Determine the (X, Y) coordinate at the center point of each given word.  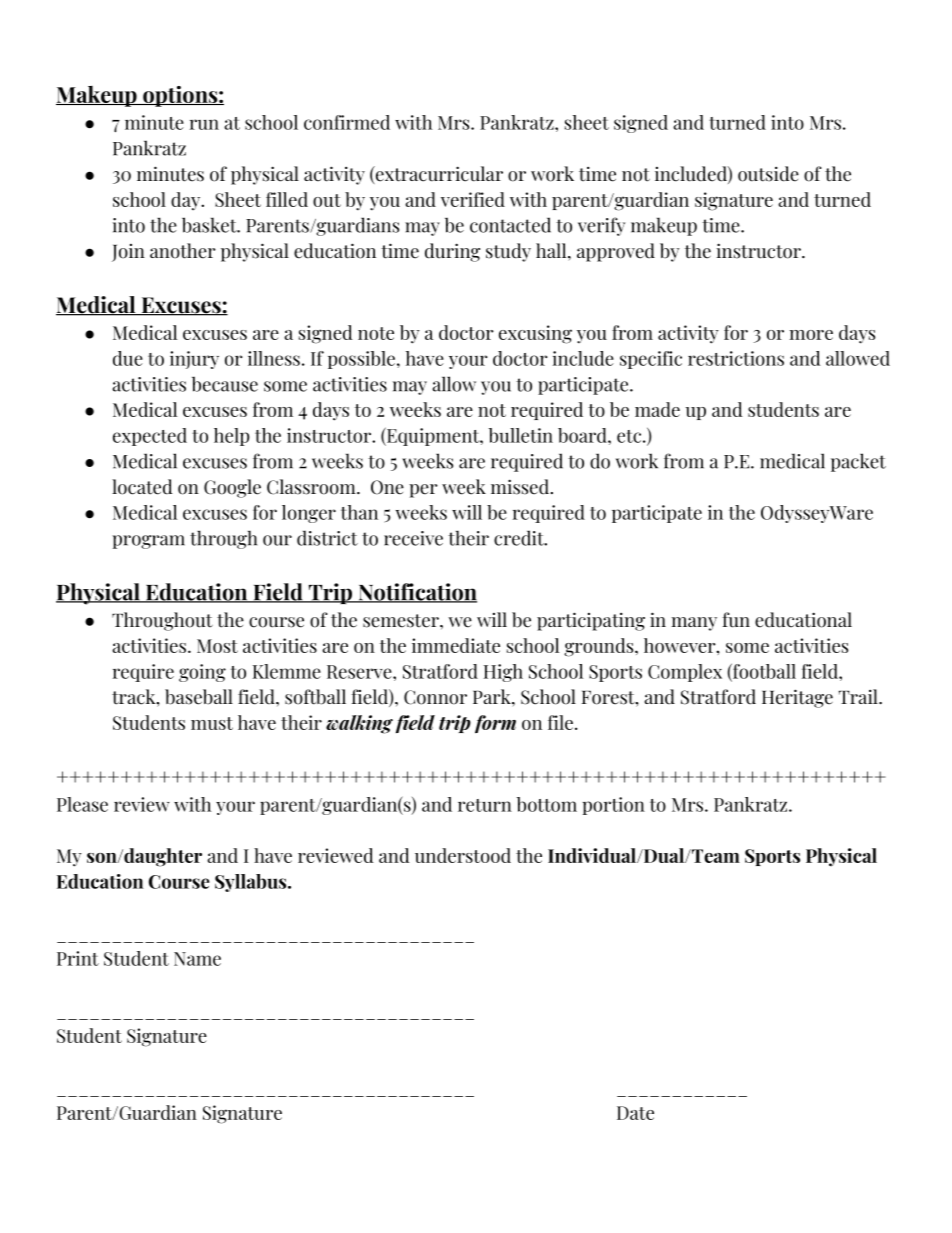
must (212, 723)
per (423, 491)
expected (150, 437)
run (204, 124)
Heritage (797, 698)
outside (768, 174)
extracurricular (438, 175)
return (485, 805)
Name (197, 959)
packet (858, 462)
